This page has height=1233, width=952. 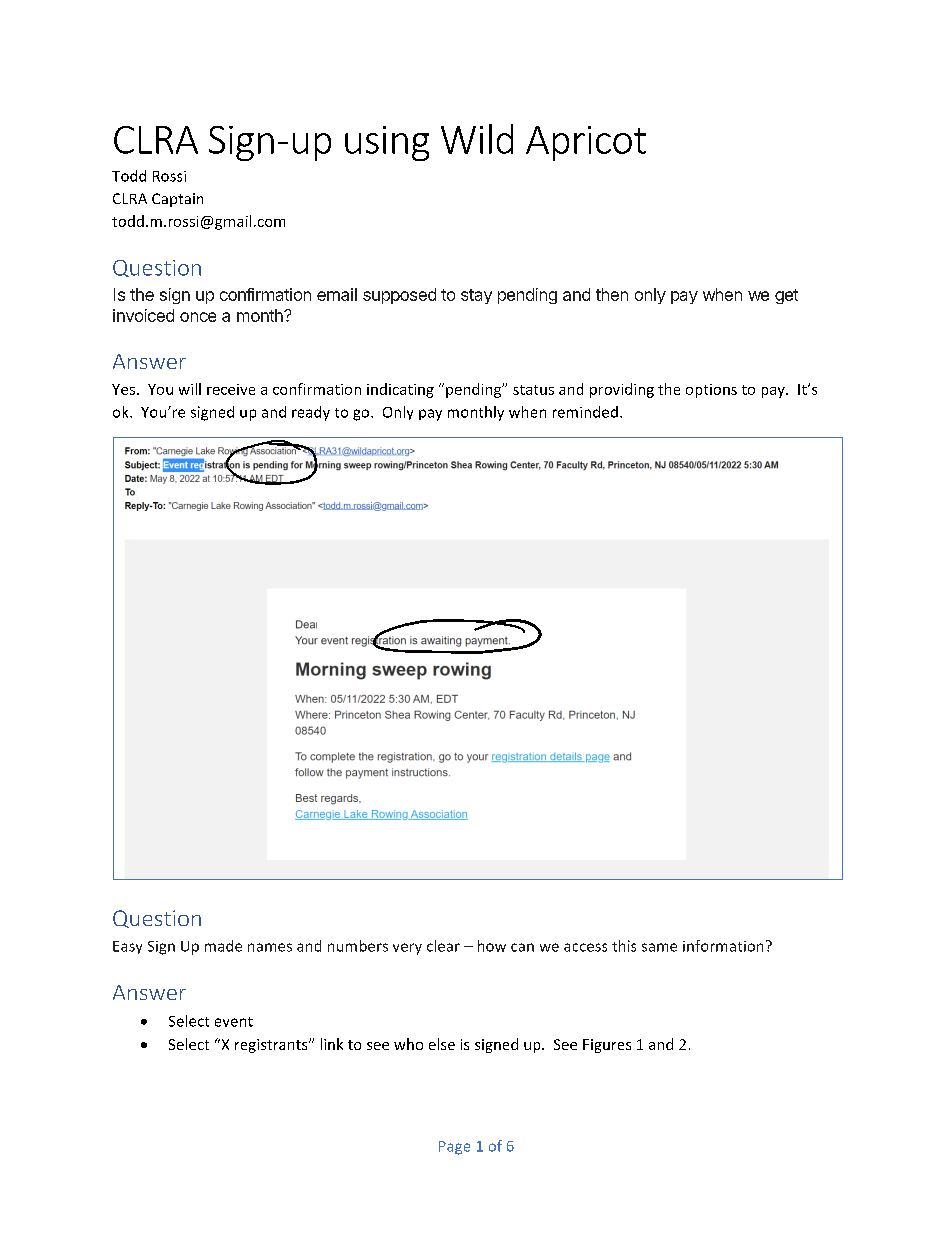 I want to click on Figures, so click(x=607, y=1046).
